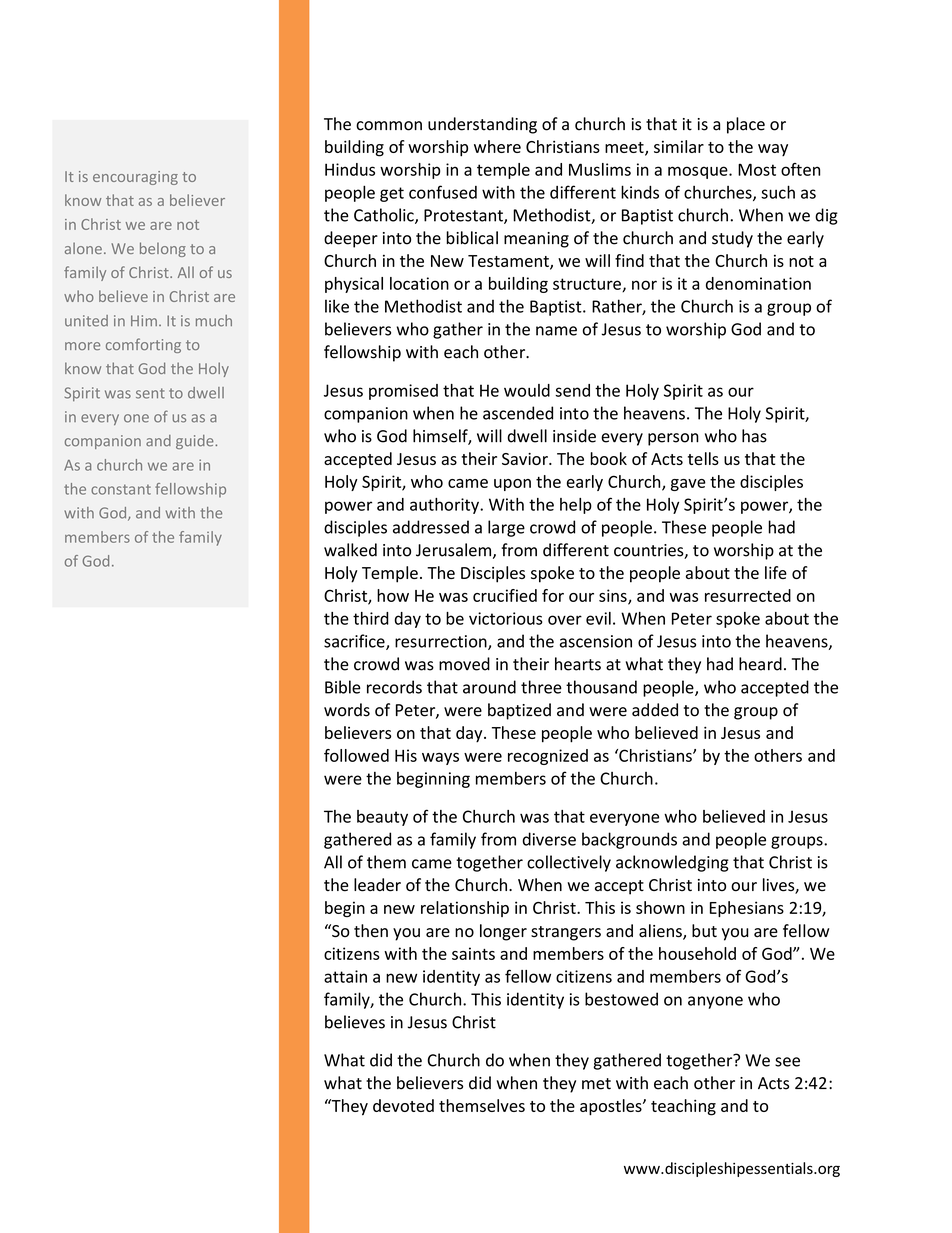  I want to click on encouraging, so click(135, 178).
